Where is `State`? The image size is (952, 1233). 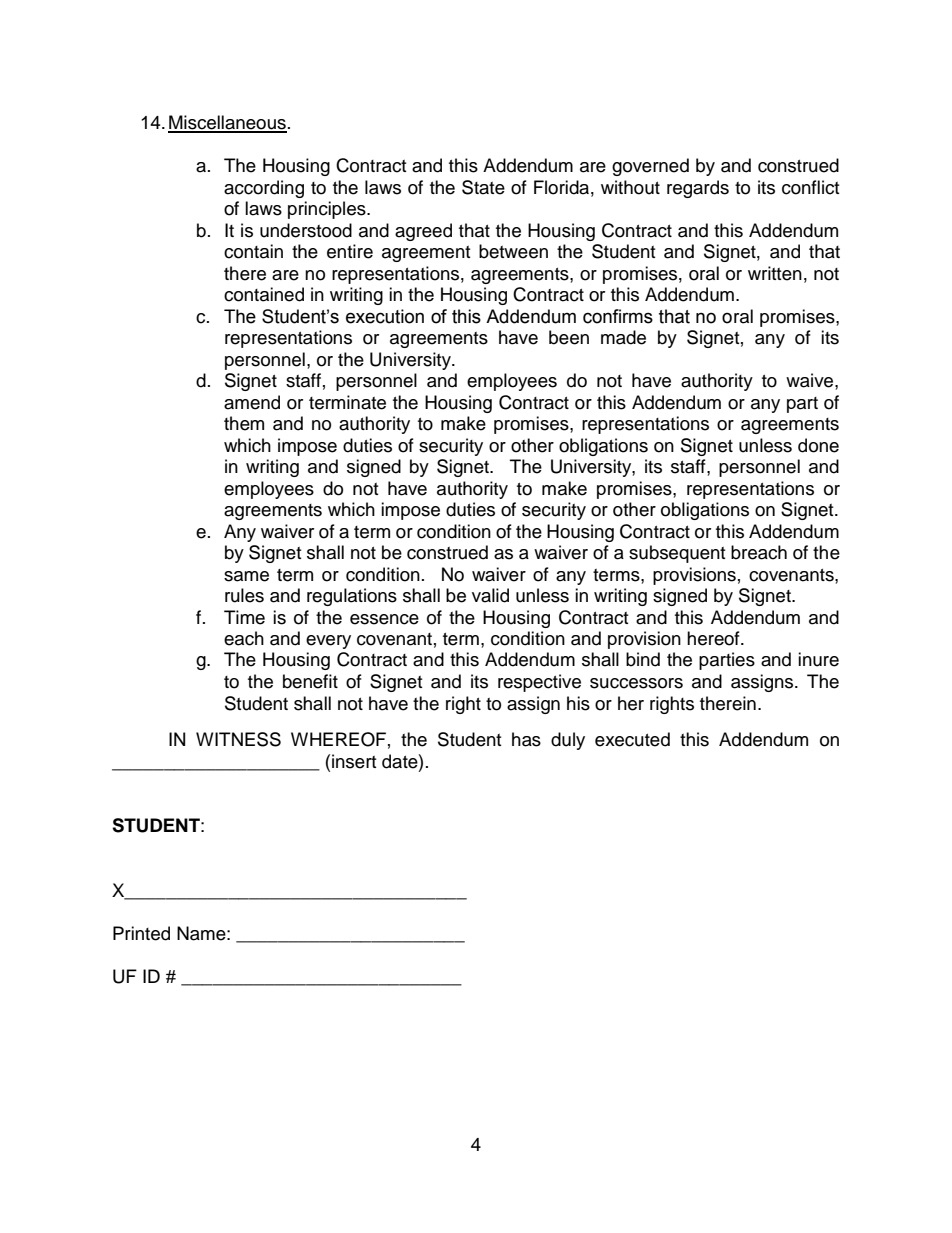
State is located at coordinates (483, 187).
